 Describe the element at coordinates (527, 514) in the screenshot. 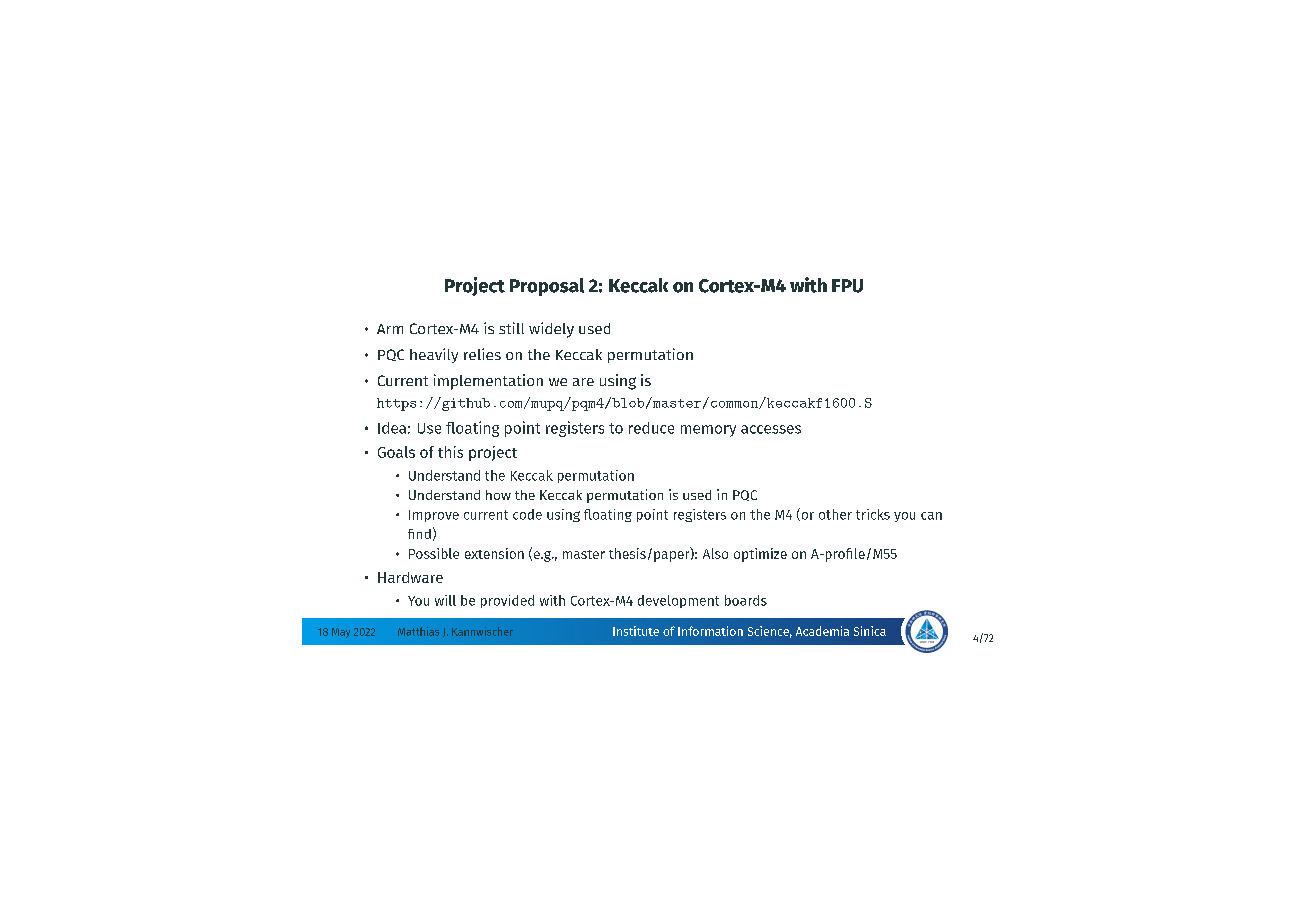

I see `code` at that location.
